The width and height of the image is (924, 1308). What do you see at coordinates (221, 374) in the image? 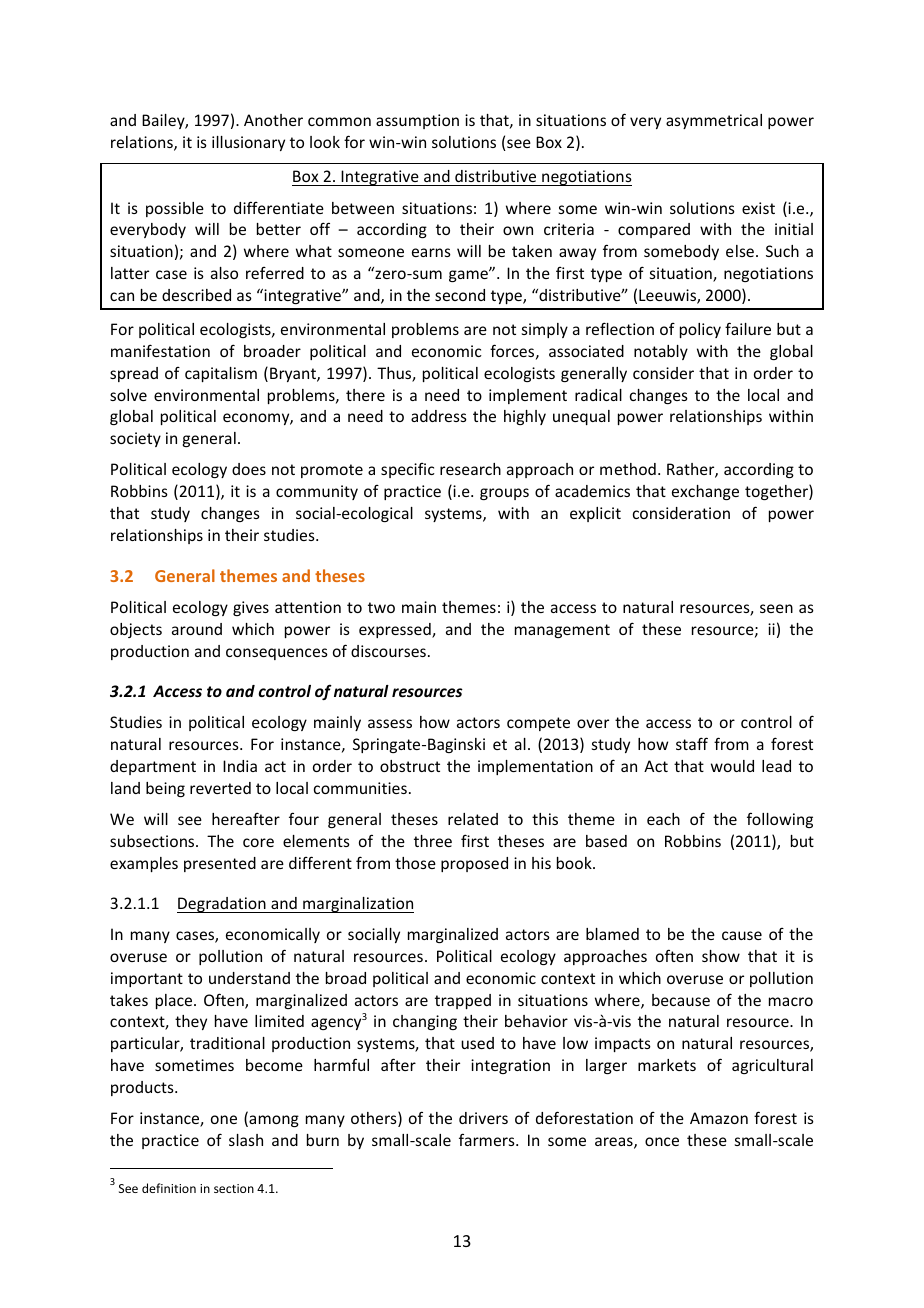
I see `capitalism` at bounding box center [221, 374].
